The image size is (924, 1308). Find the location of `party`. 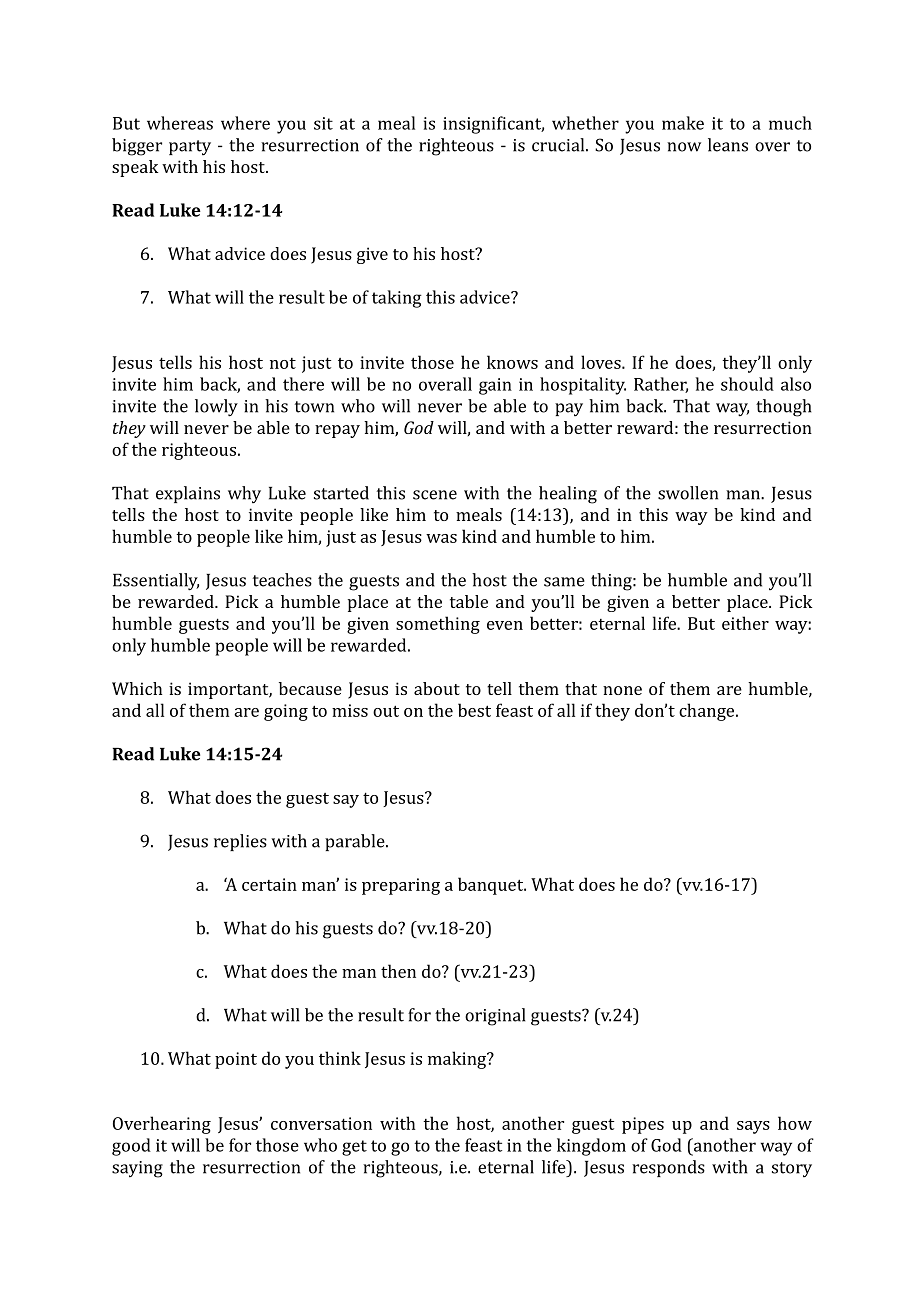

party is located at coordinates (190, 147).
